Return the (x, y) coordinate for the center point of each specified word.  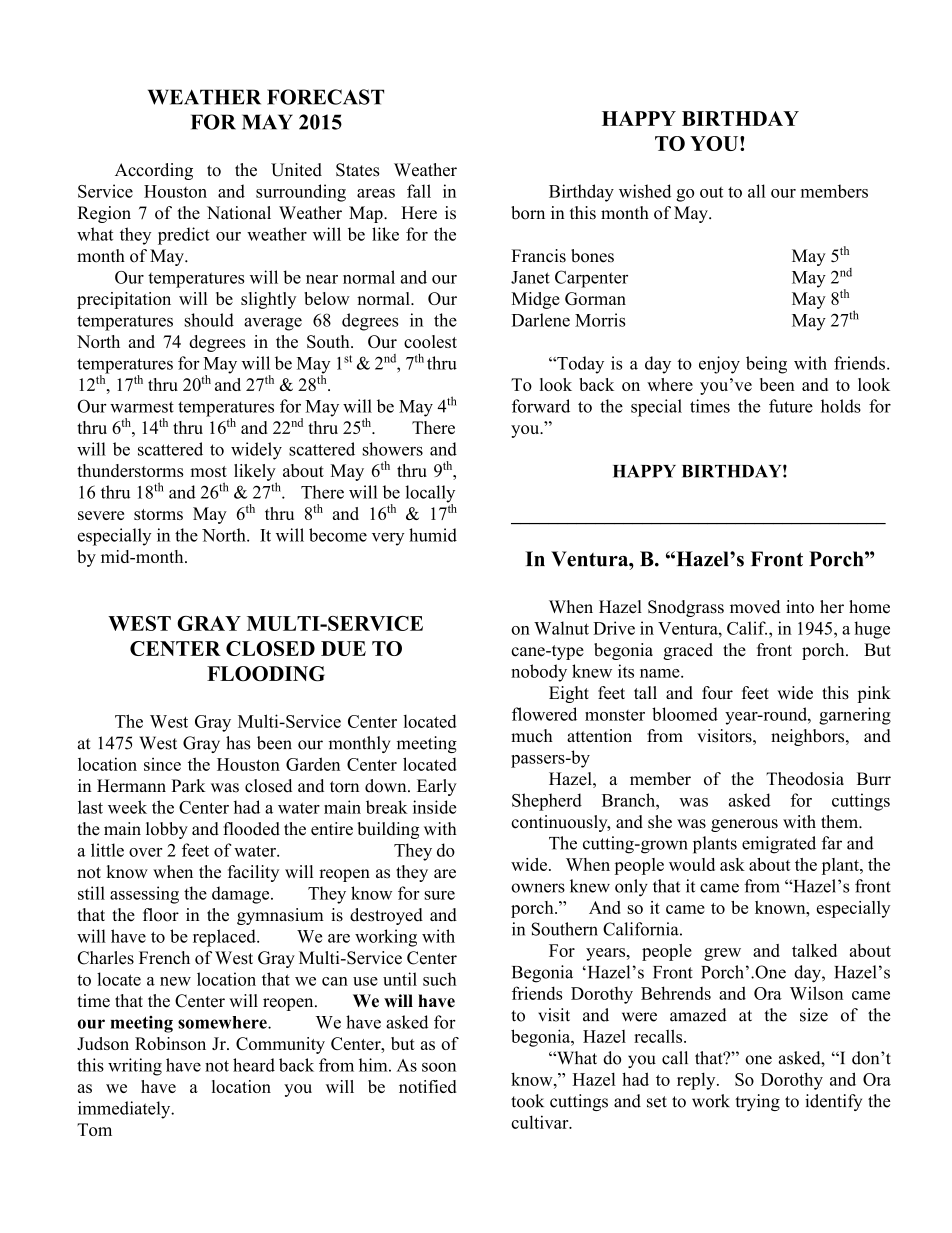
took (527, 1101)
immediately (125, 1110)
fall (419, 191)
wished (645, 191)
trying (757, 1102)
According (154, 171)
